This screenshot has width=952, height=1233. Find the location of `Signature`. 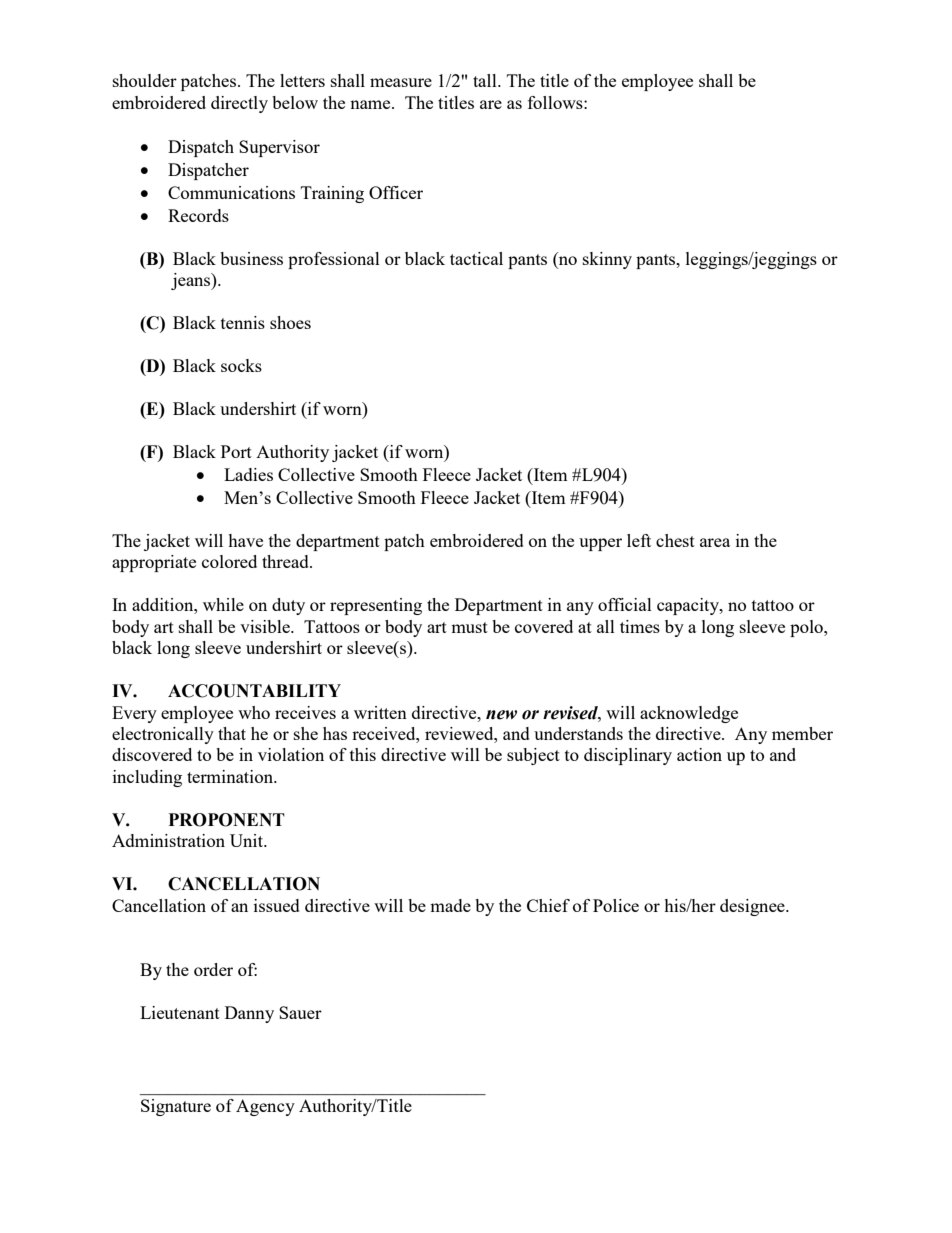

Signature is located at coordinates (176, 1107).
